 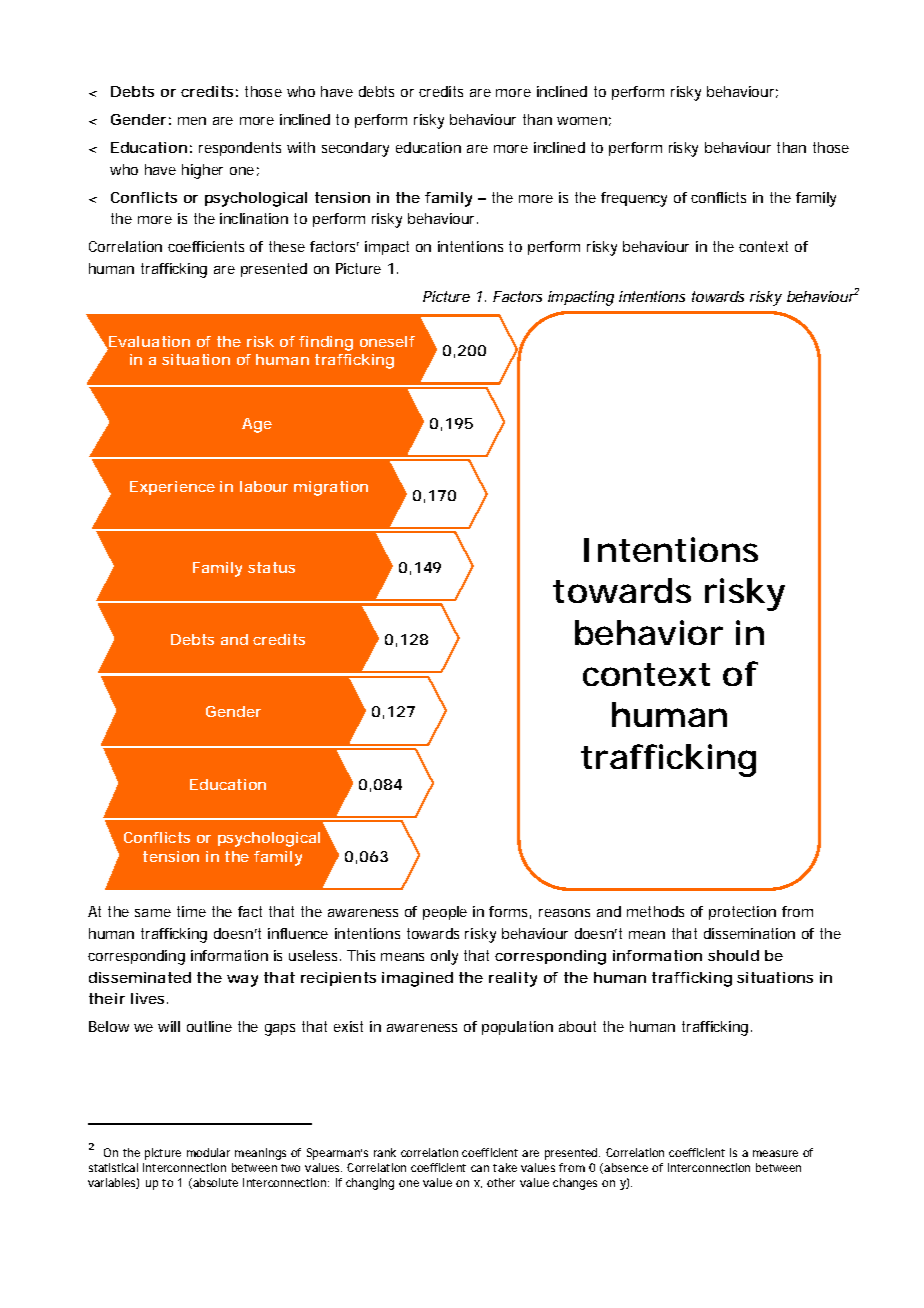 What do you see at coordinates (257, 425) in the screenshot?
I see `Age` at bounding box center [257, 425].
